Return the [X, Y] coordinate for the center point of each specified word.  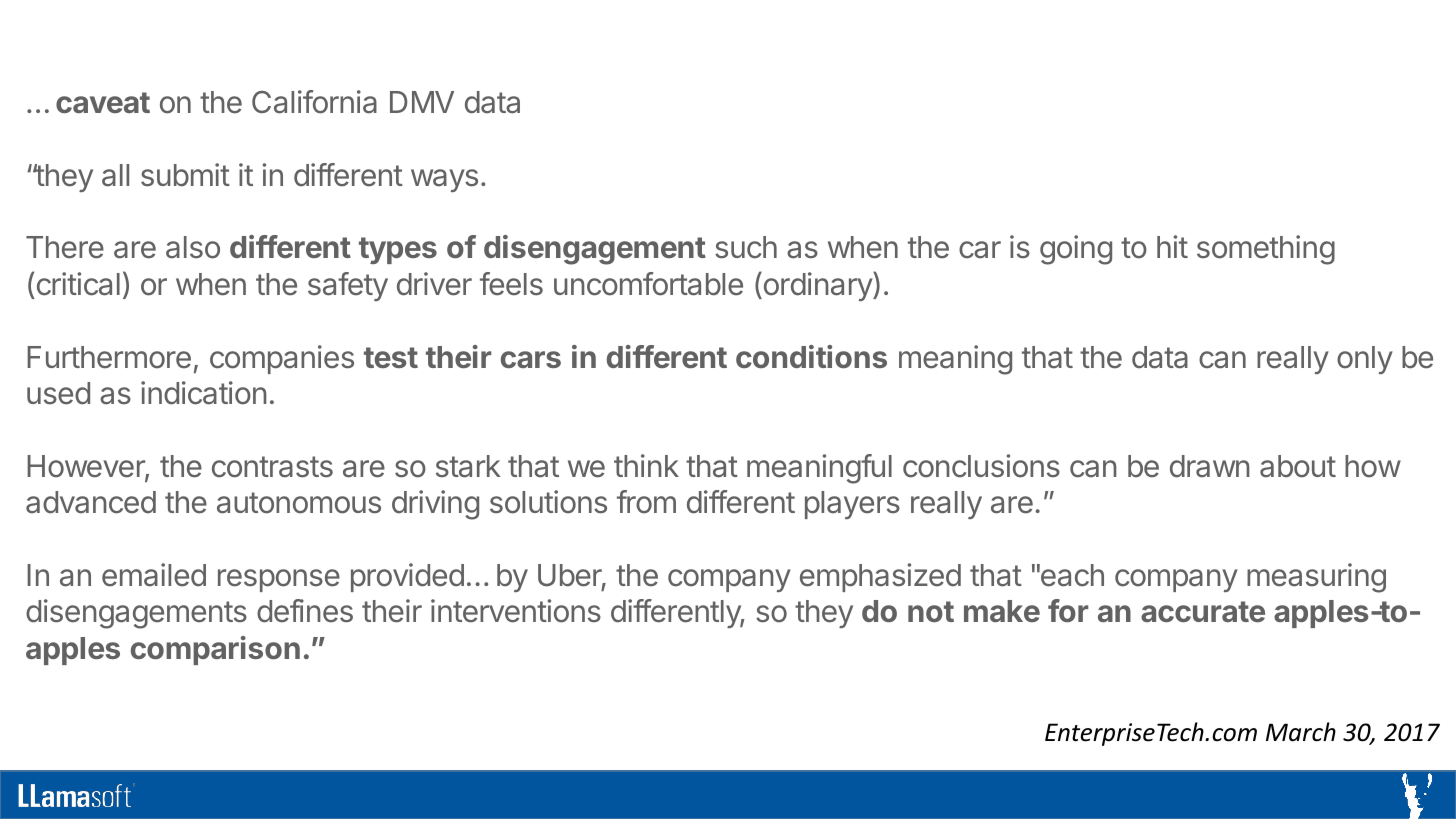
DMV [422, 102]
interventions [516, 611]
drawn [1210, 466]
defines [305, 611]
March [1301, 732]
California [314, 102]
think [646, 465]
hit [1172, 246]
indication [204, 393]
